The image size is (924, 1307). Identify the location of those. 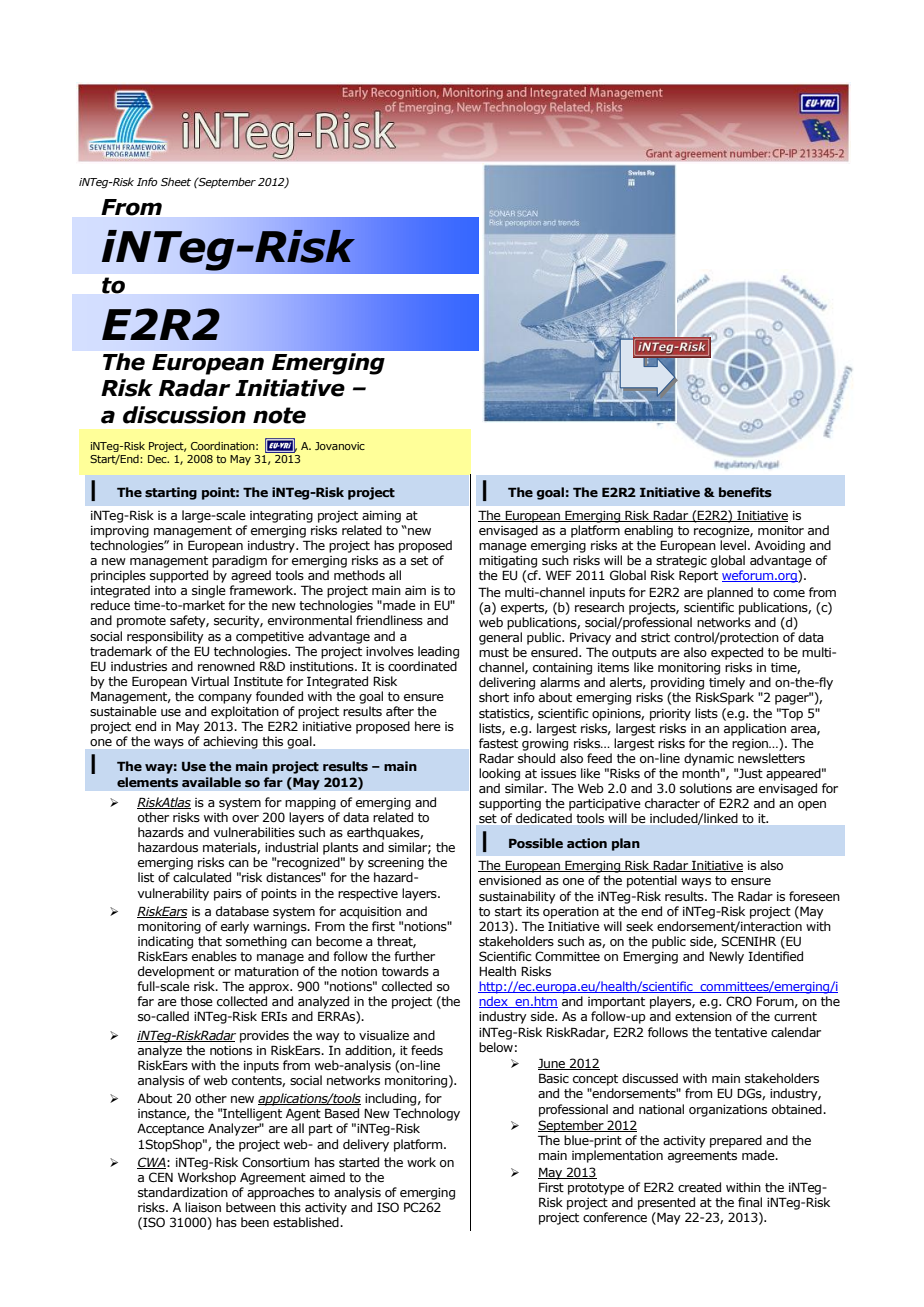
(196, 1001).
